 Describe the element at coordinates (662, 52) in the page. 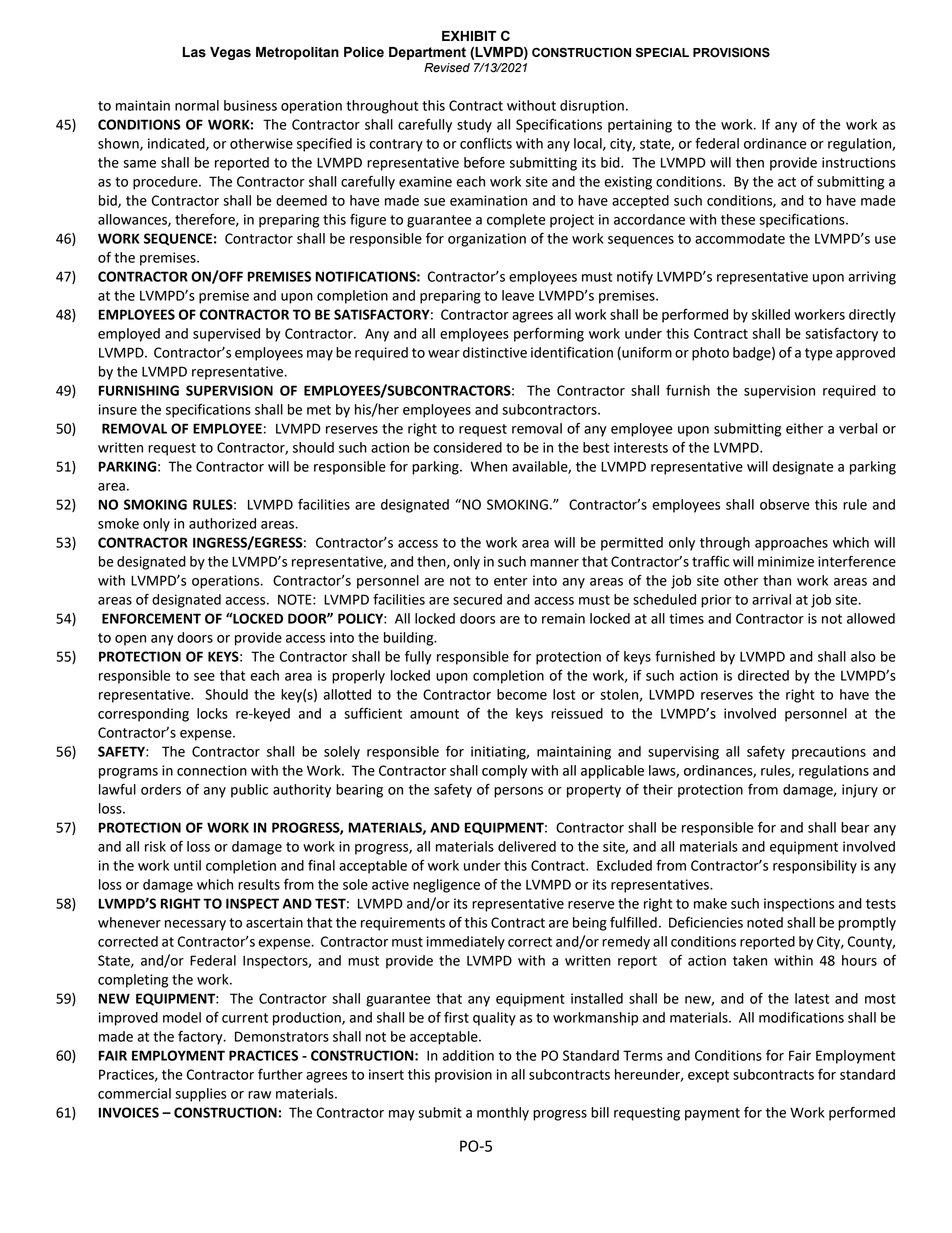

I see `SPECIAL` at that location.
